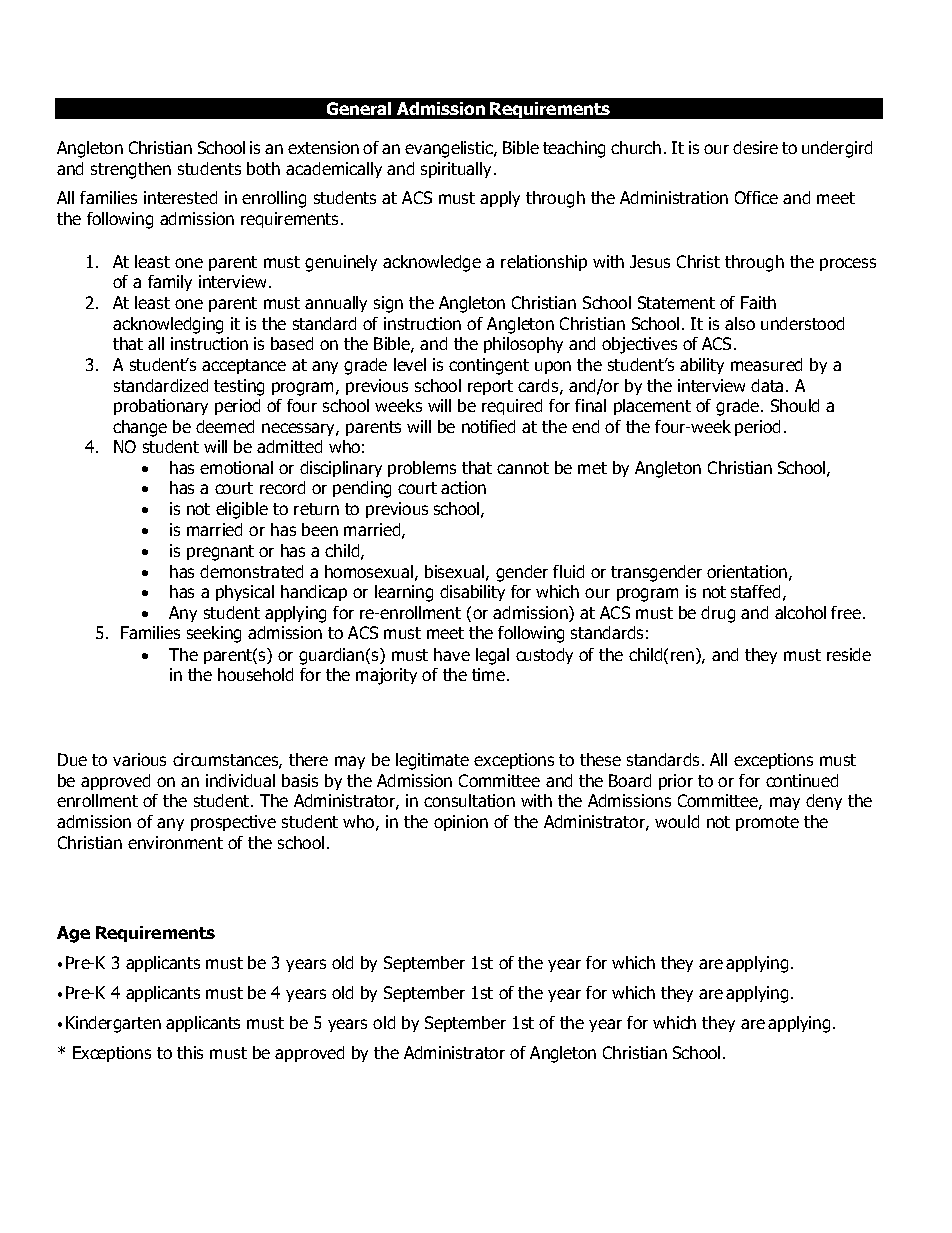  Describe the element at coordinates (677, 821) in the screenshot. I see `would` at that location.
